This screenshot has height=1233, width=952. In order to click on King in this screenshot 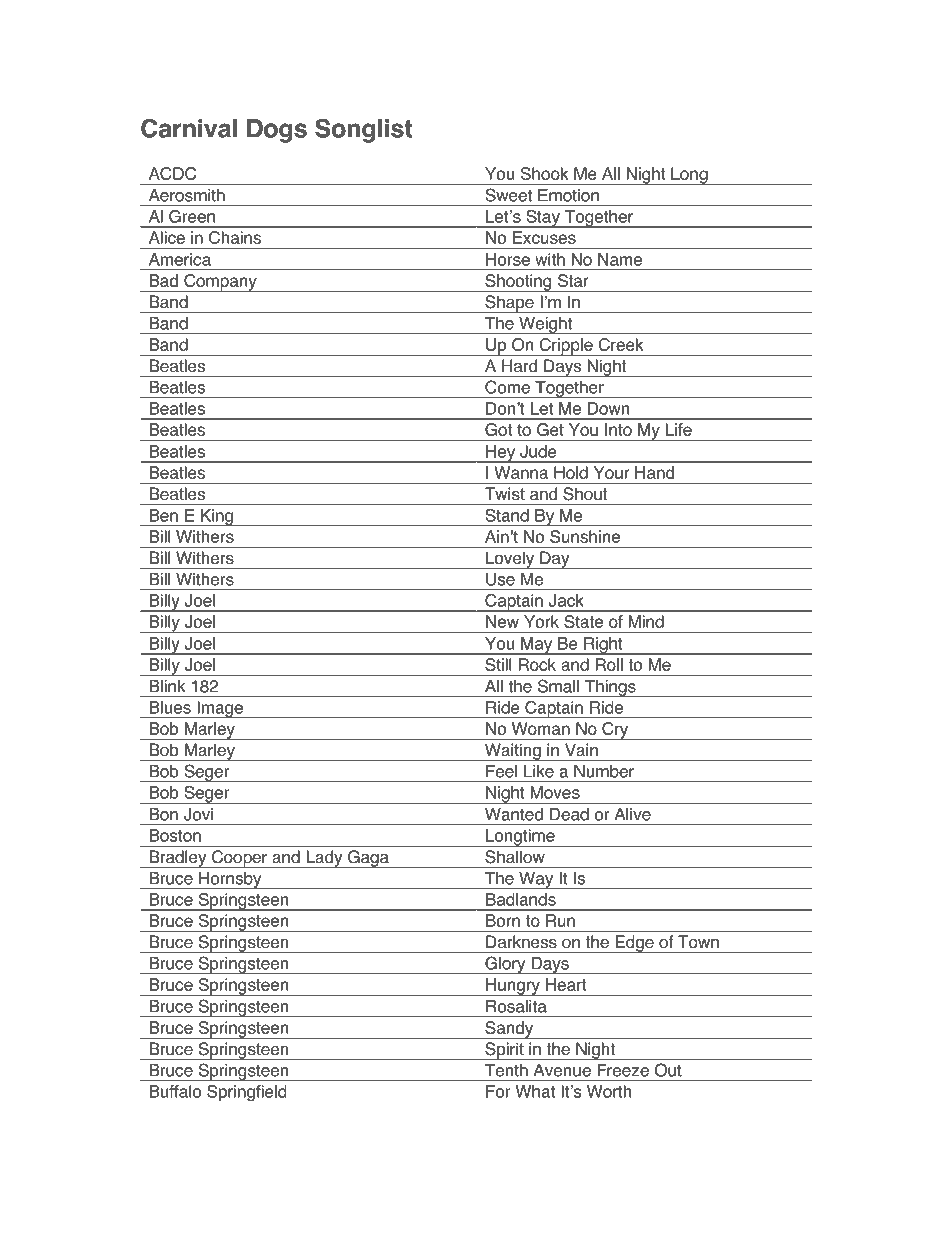, I will do `click(217, 518)`.
